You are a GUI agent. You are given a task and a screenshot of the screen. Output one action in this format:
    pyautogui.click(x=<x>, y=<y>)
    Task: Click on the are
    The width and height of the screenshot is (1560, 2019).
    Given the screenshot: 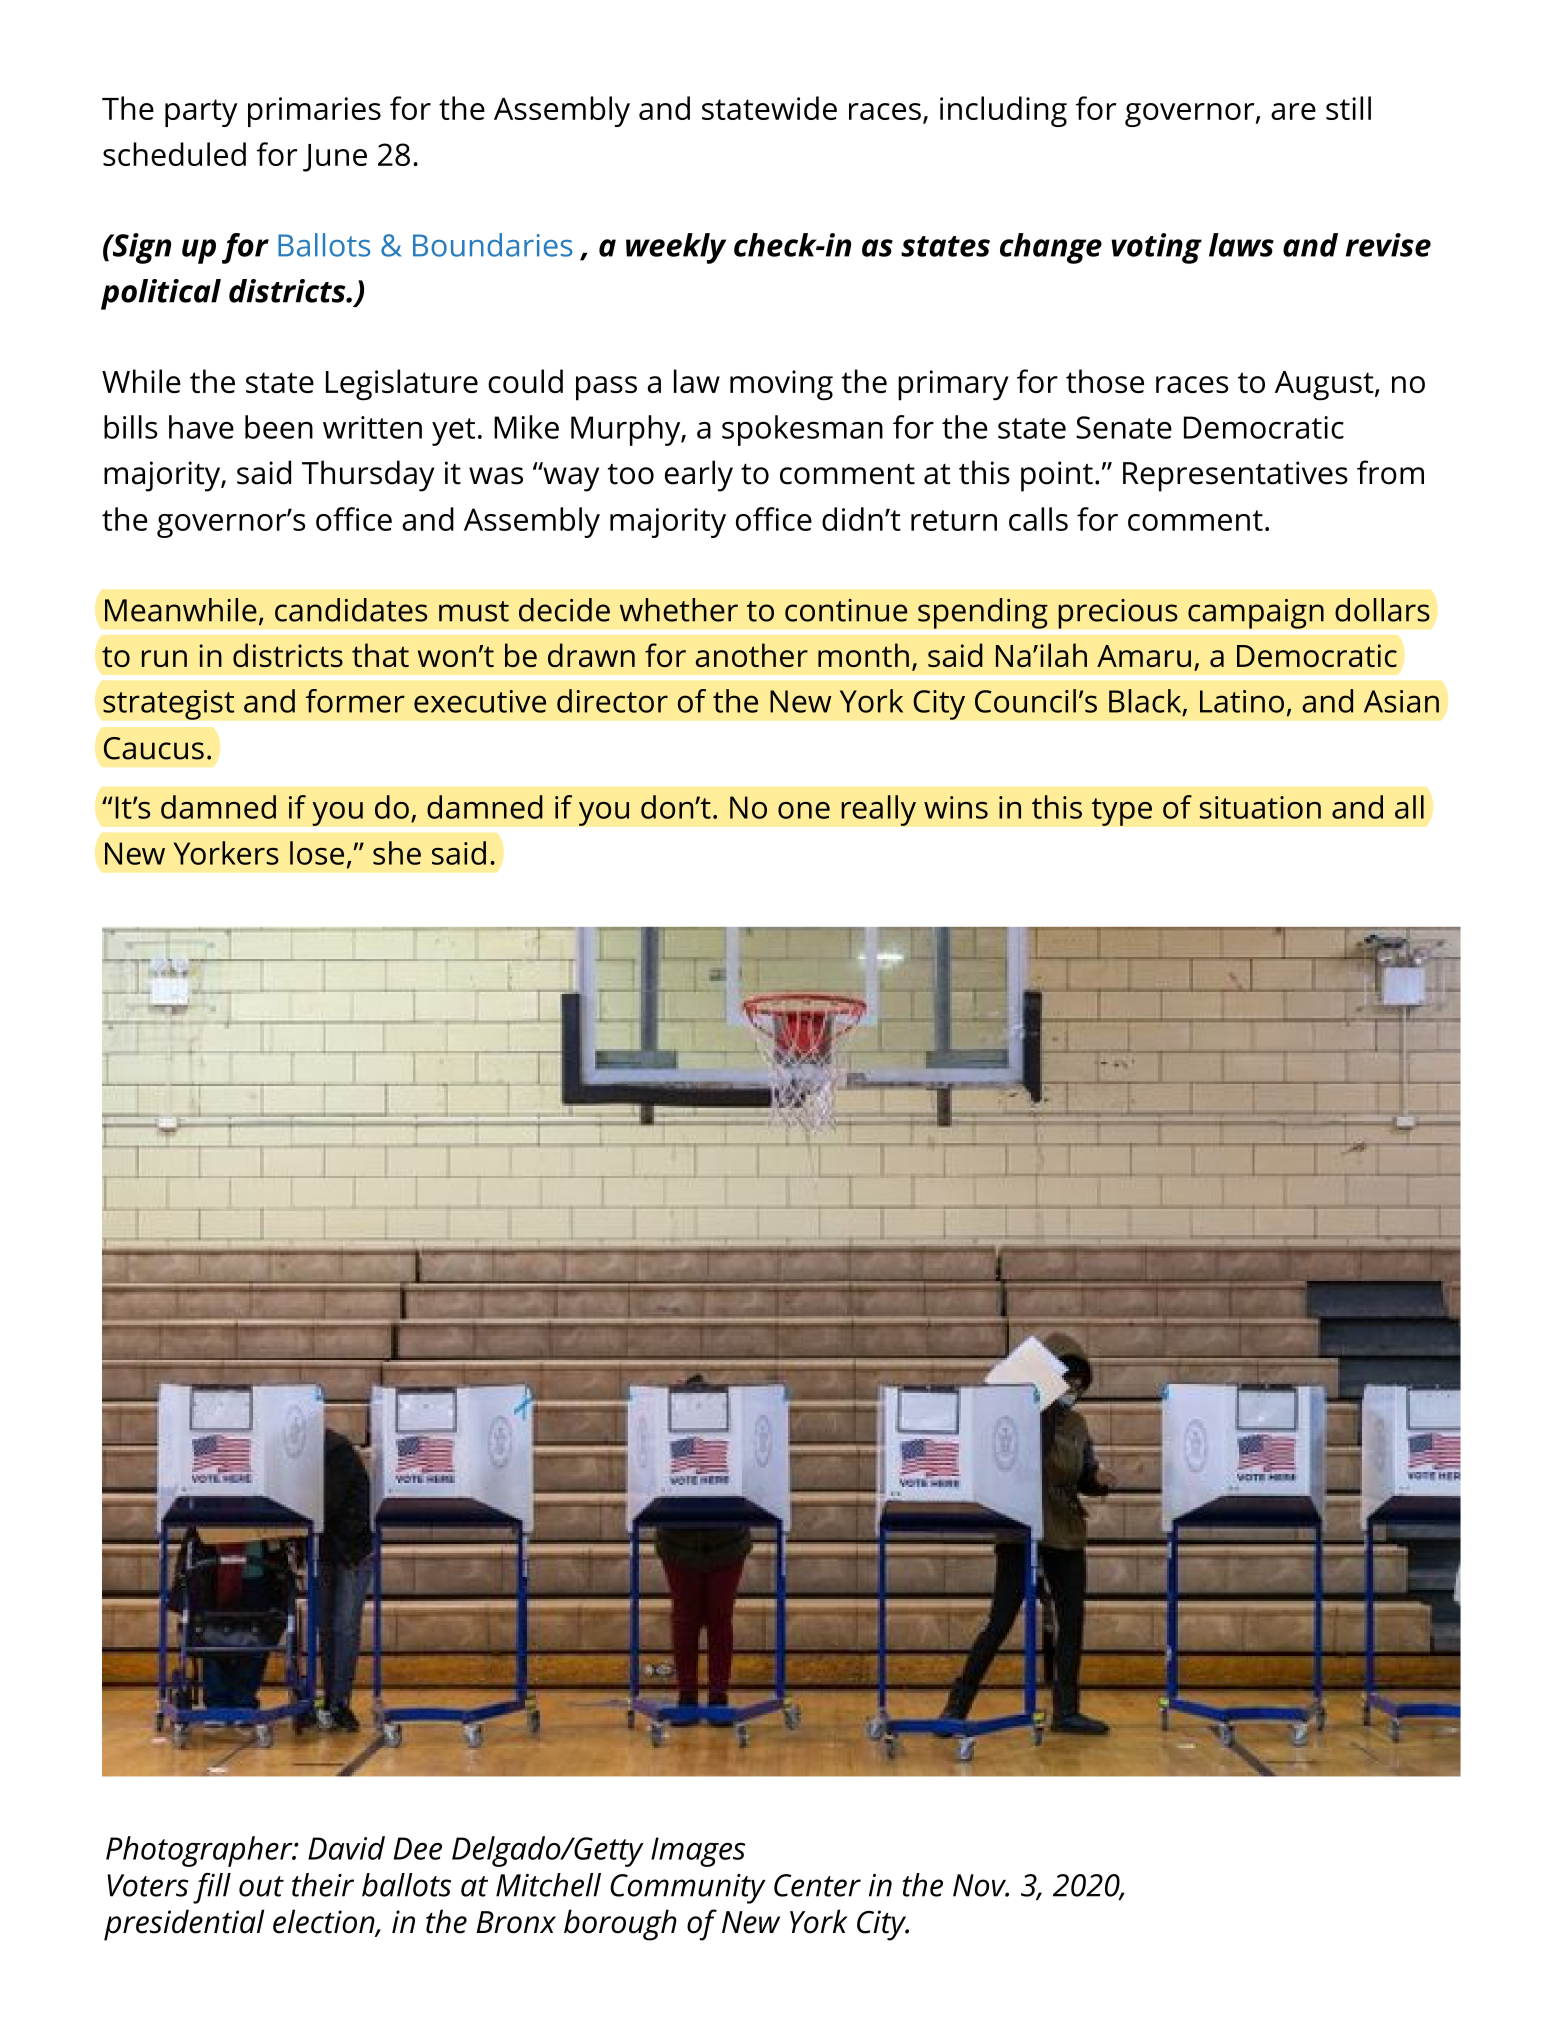 What is the action you would take?
    pyautogui.click(x=1293, y=111)
